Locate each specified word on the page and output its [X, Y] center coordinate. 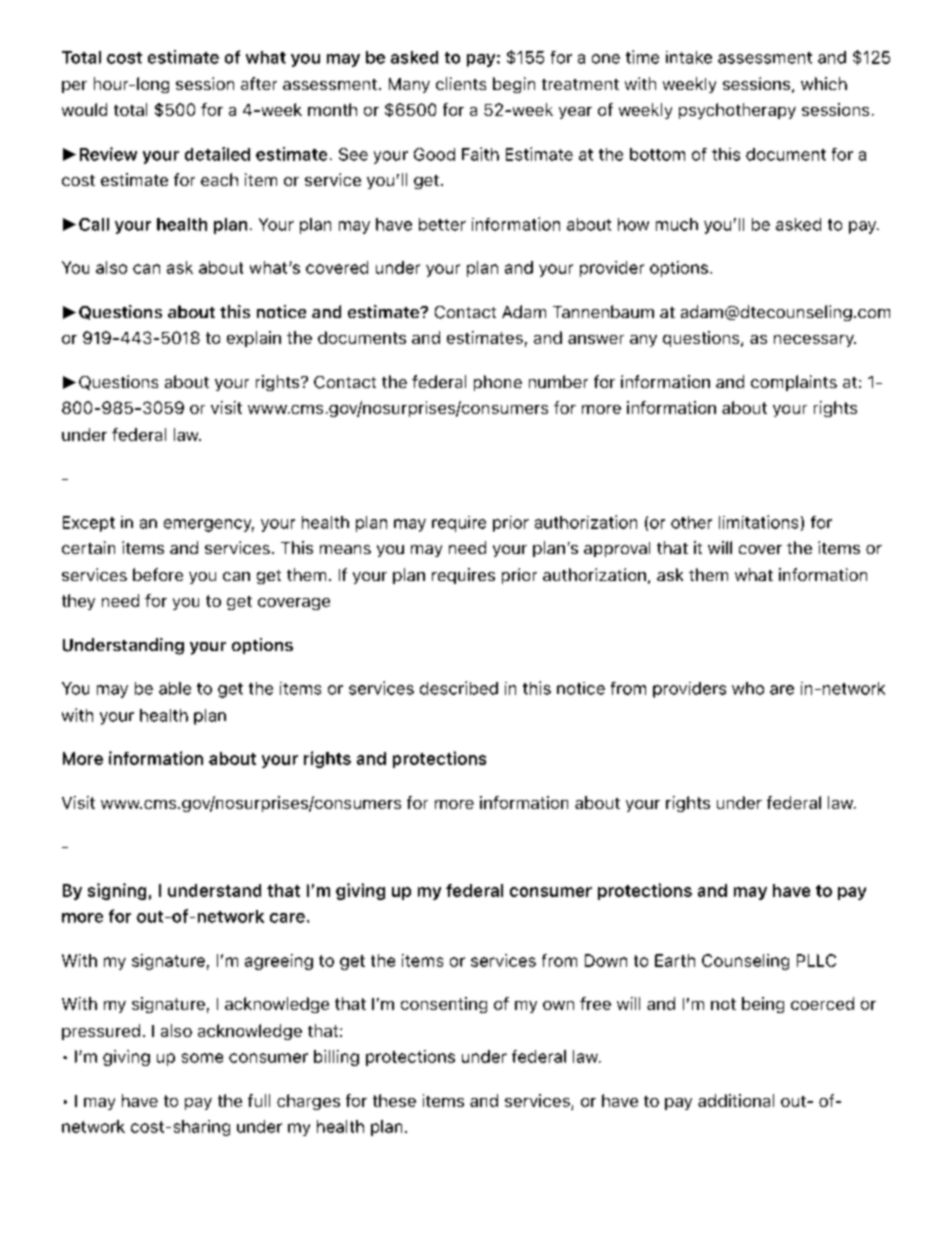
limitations [758, 522]
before [158, 574]
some [202, 1058]
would [84, 109]
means [345, 549]
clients [461, 83]
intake [689, 57]
